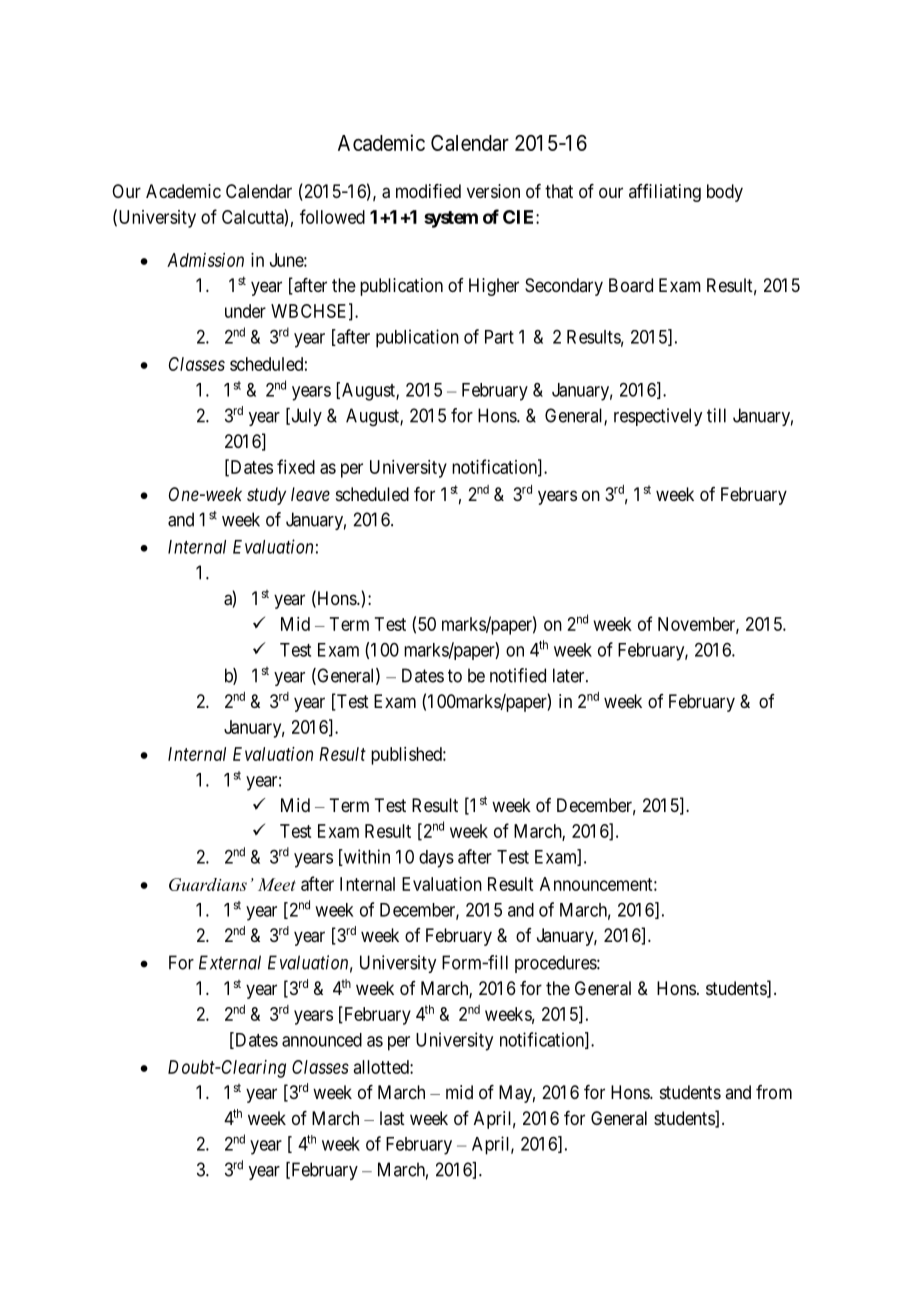 This screenshot has height=1308, width=924. What do you see at coordinates (322, 1040) in the screenshot?
I see `announced` at bounding box center [322, 1040].
